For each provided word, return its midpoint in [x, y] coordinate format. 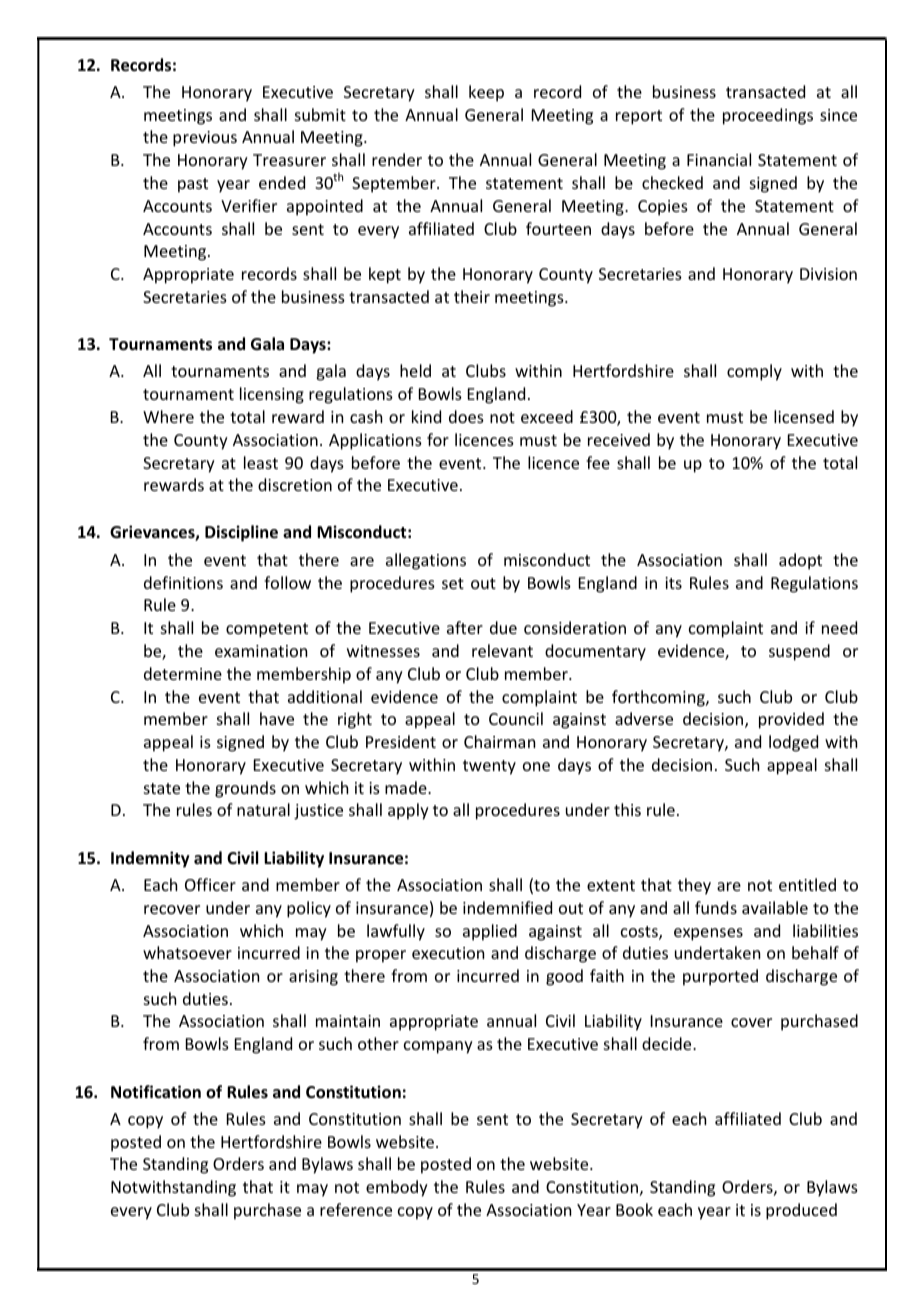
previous [205, 139]
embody [397, 1188]
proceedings [768, 116]
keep [486, 93]
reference [356, 1209]
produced [801, 1211]
